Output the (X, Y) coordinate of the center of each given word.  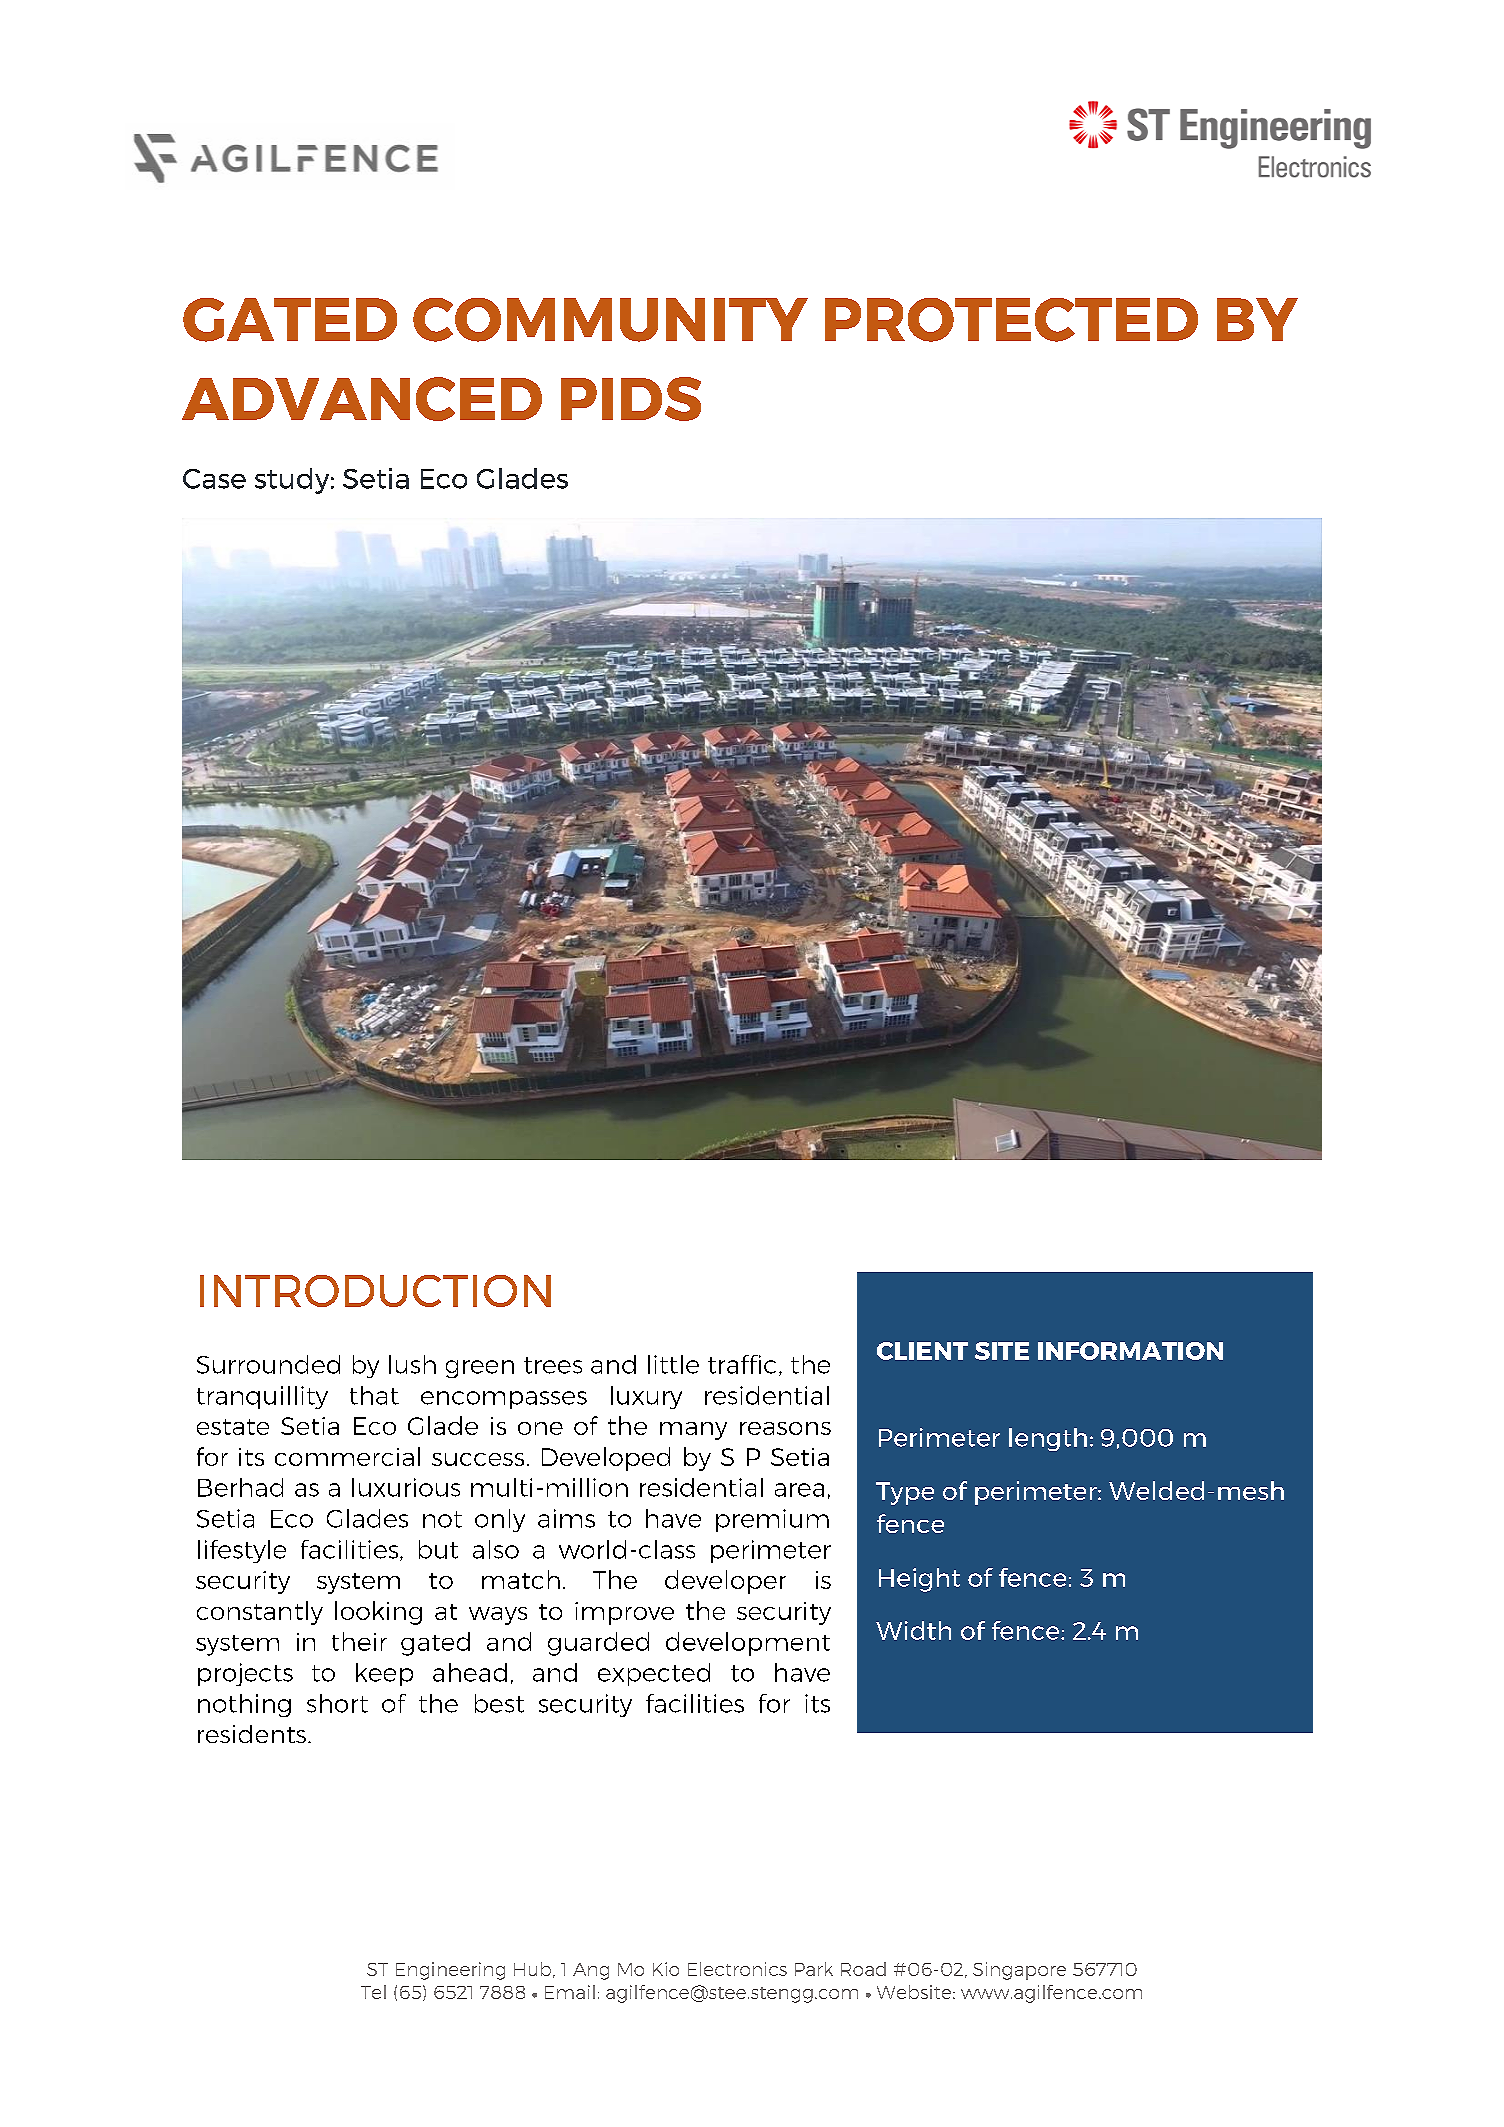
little (673, 1364)
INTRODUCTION (375, 1291)
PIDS (631, 399)
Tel (373, 1992)
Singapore (1019, 1971)
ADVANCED (362, 399)
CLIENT (922, 1351)
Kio (666, 1969)
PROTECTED (1011, 320)
